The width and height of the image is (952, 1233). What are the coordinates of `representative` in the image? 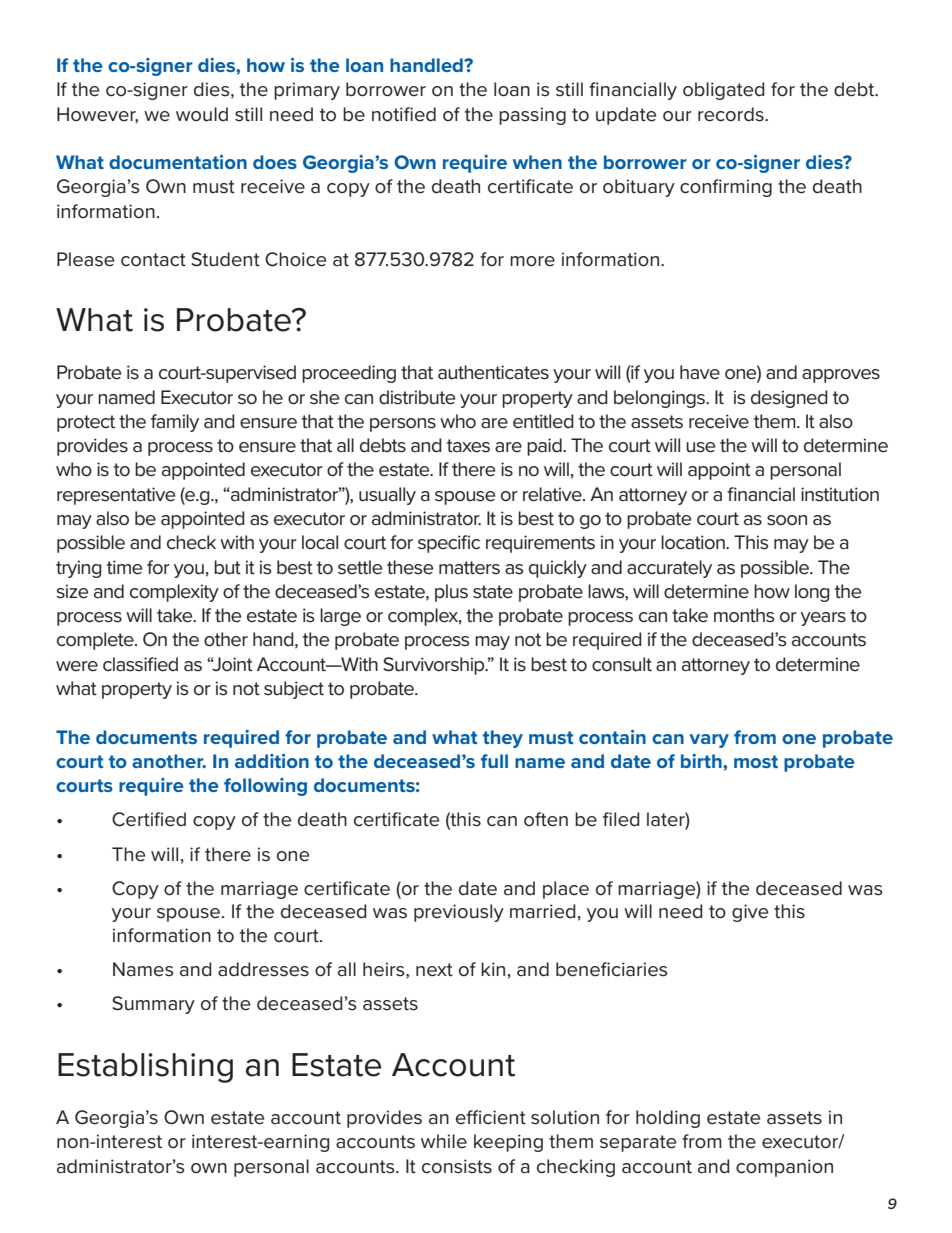 It's located at (116, 496).
